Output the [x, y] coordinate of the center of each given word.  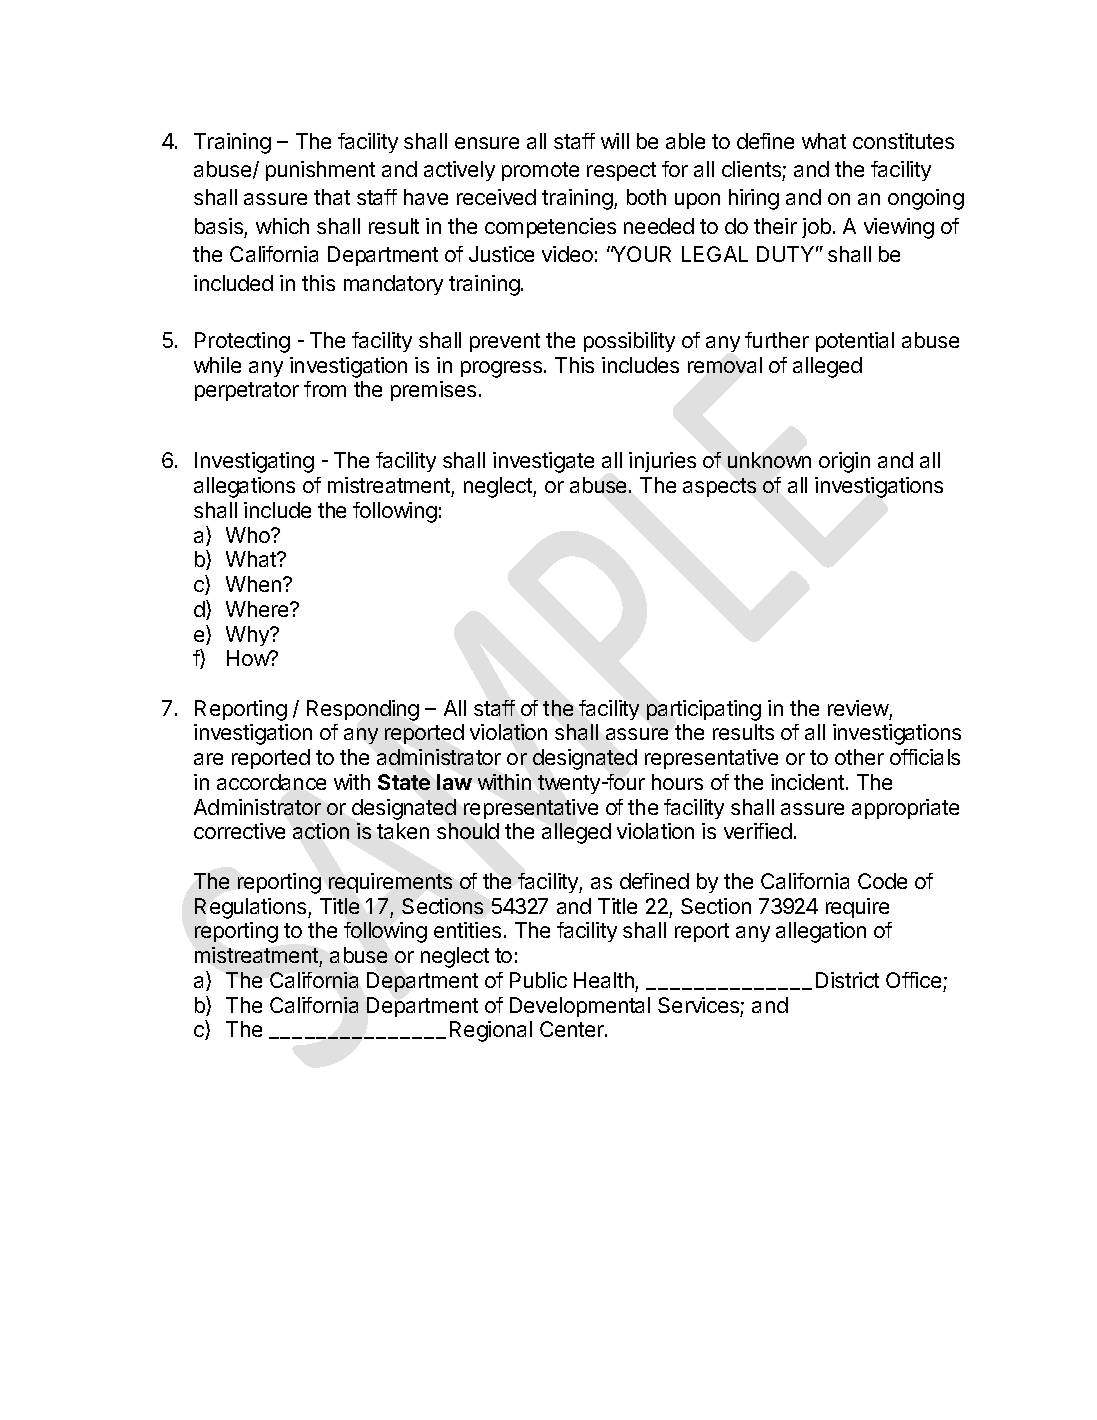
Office [913, 980]
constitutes [903, 141]
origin [844, 462]
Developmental [580, 1007]
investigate [543, 462]
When [253, 584]
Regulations [252, 908]
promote [540, 171]
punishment [320, 171]
